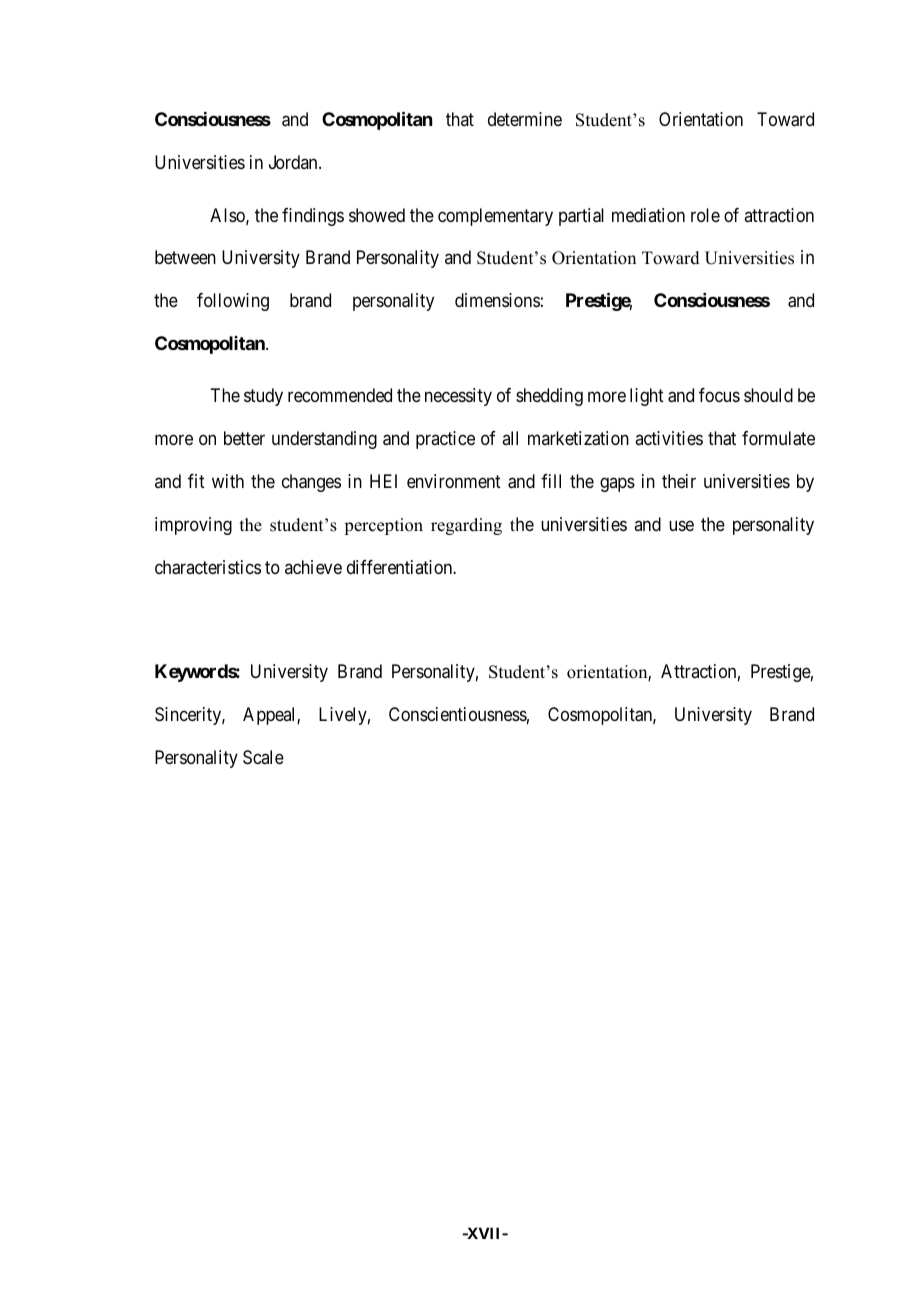  I want to click on regarding, so click(466, 526).
